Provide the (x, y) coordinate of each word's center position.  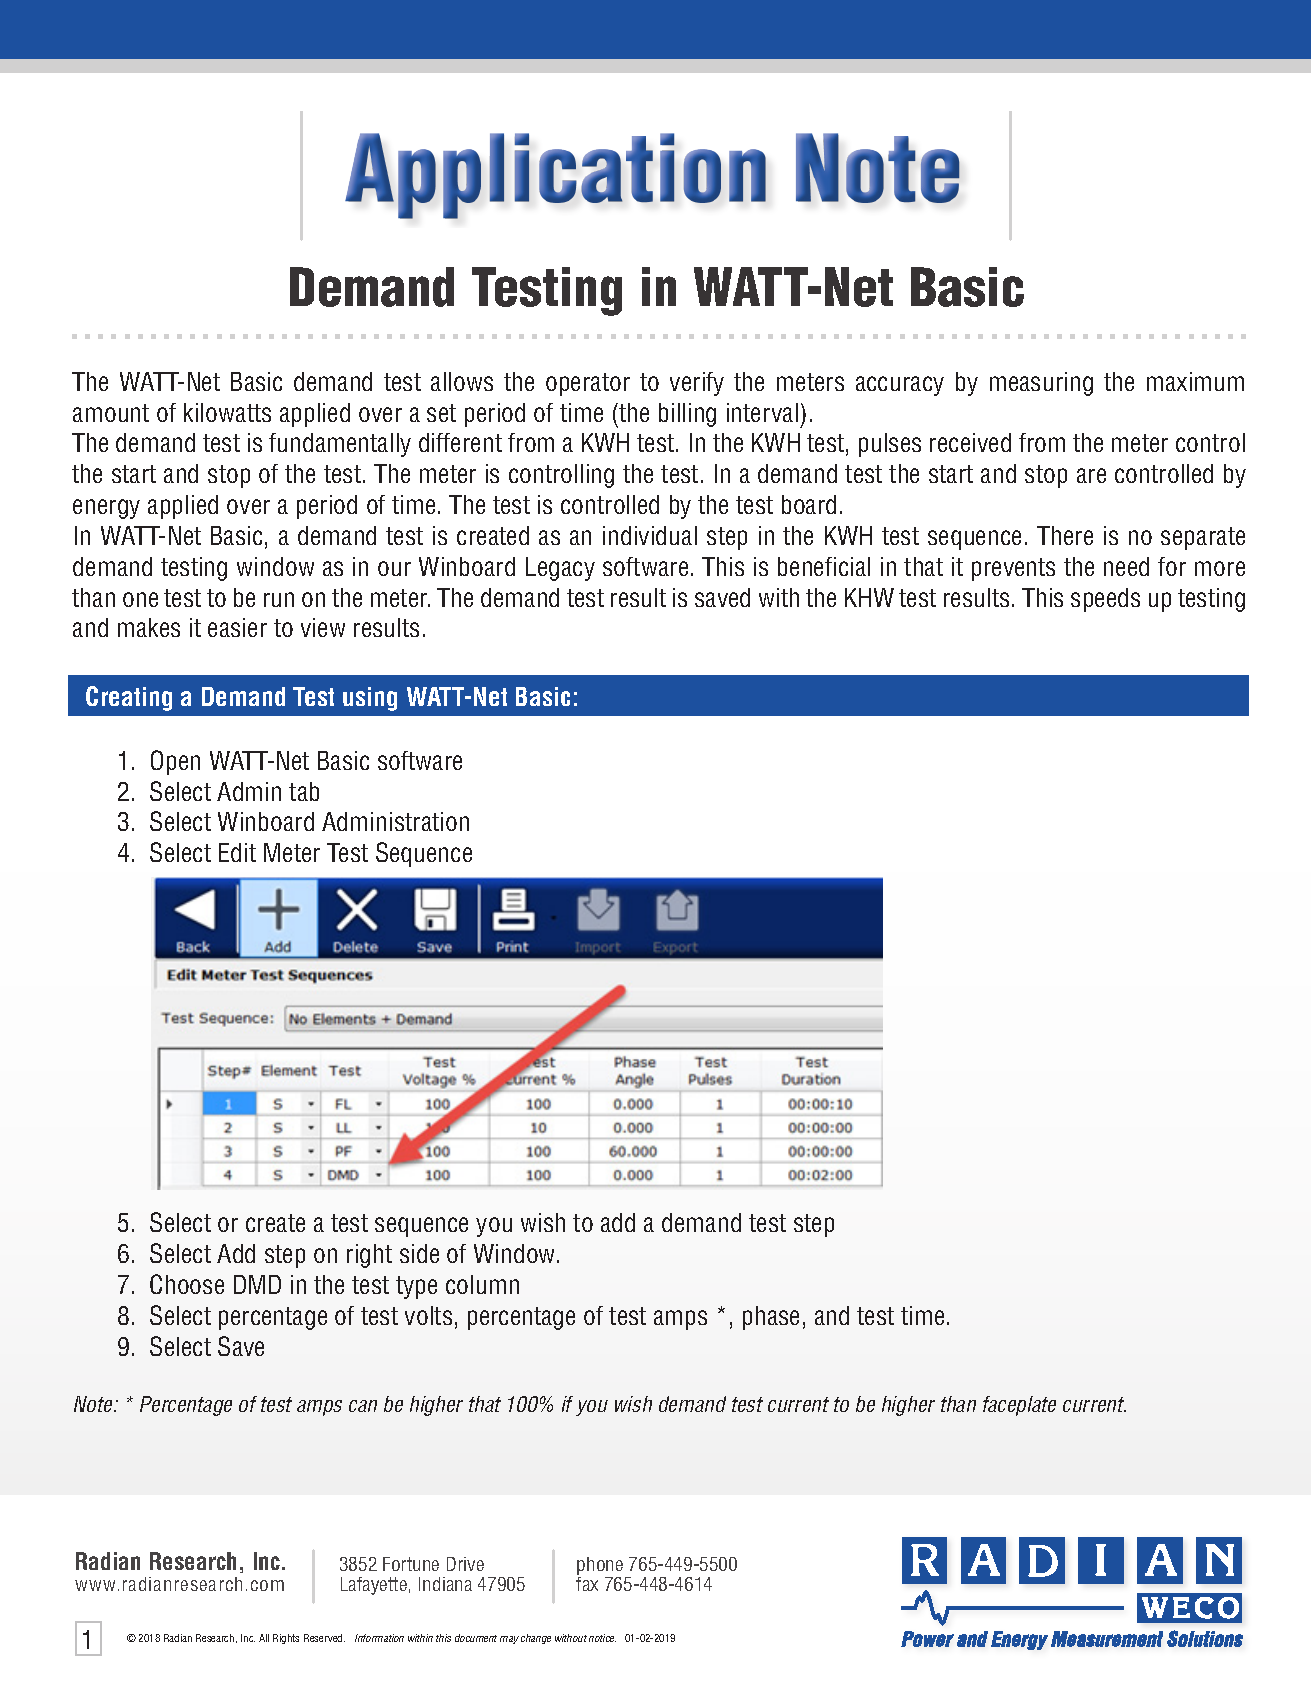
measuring (1041, 384)
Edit (237, 852)
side (419, 1253)
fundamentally (340, 445)
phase (771, 1318)
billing (687, 415)
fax (587, 1582)
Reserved (324, 1638)
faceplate (1019, 1406)
